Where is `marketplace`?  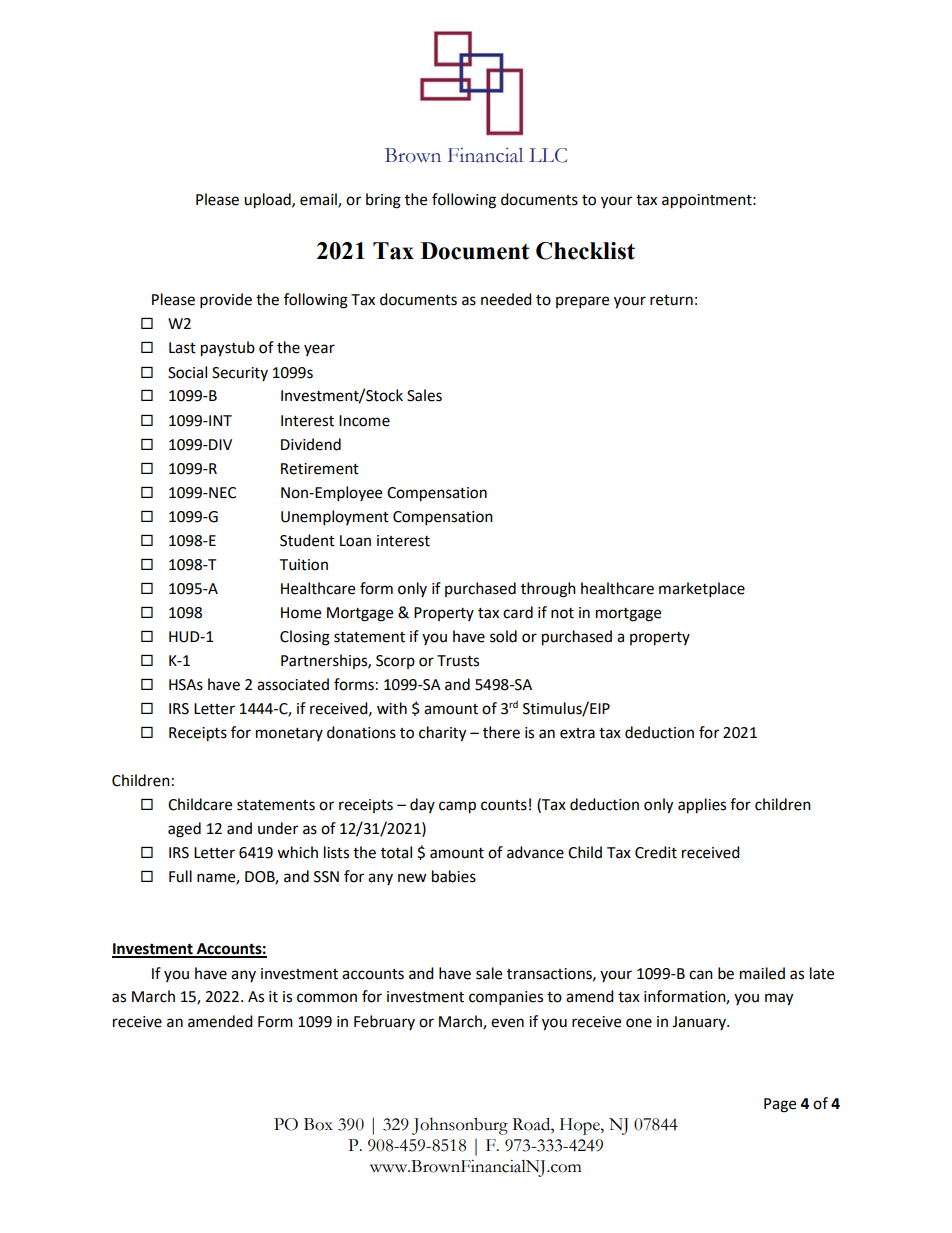 marketplace is located at coordinates (702, 590).
